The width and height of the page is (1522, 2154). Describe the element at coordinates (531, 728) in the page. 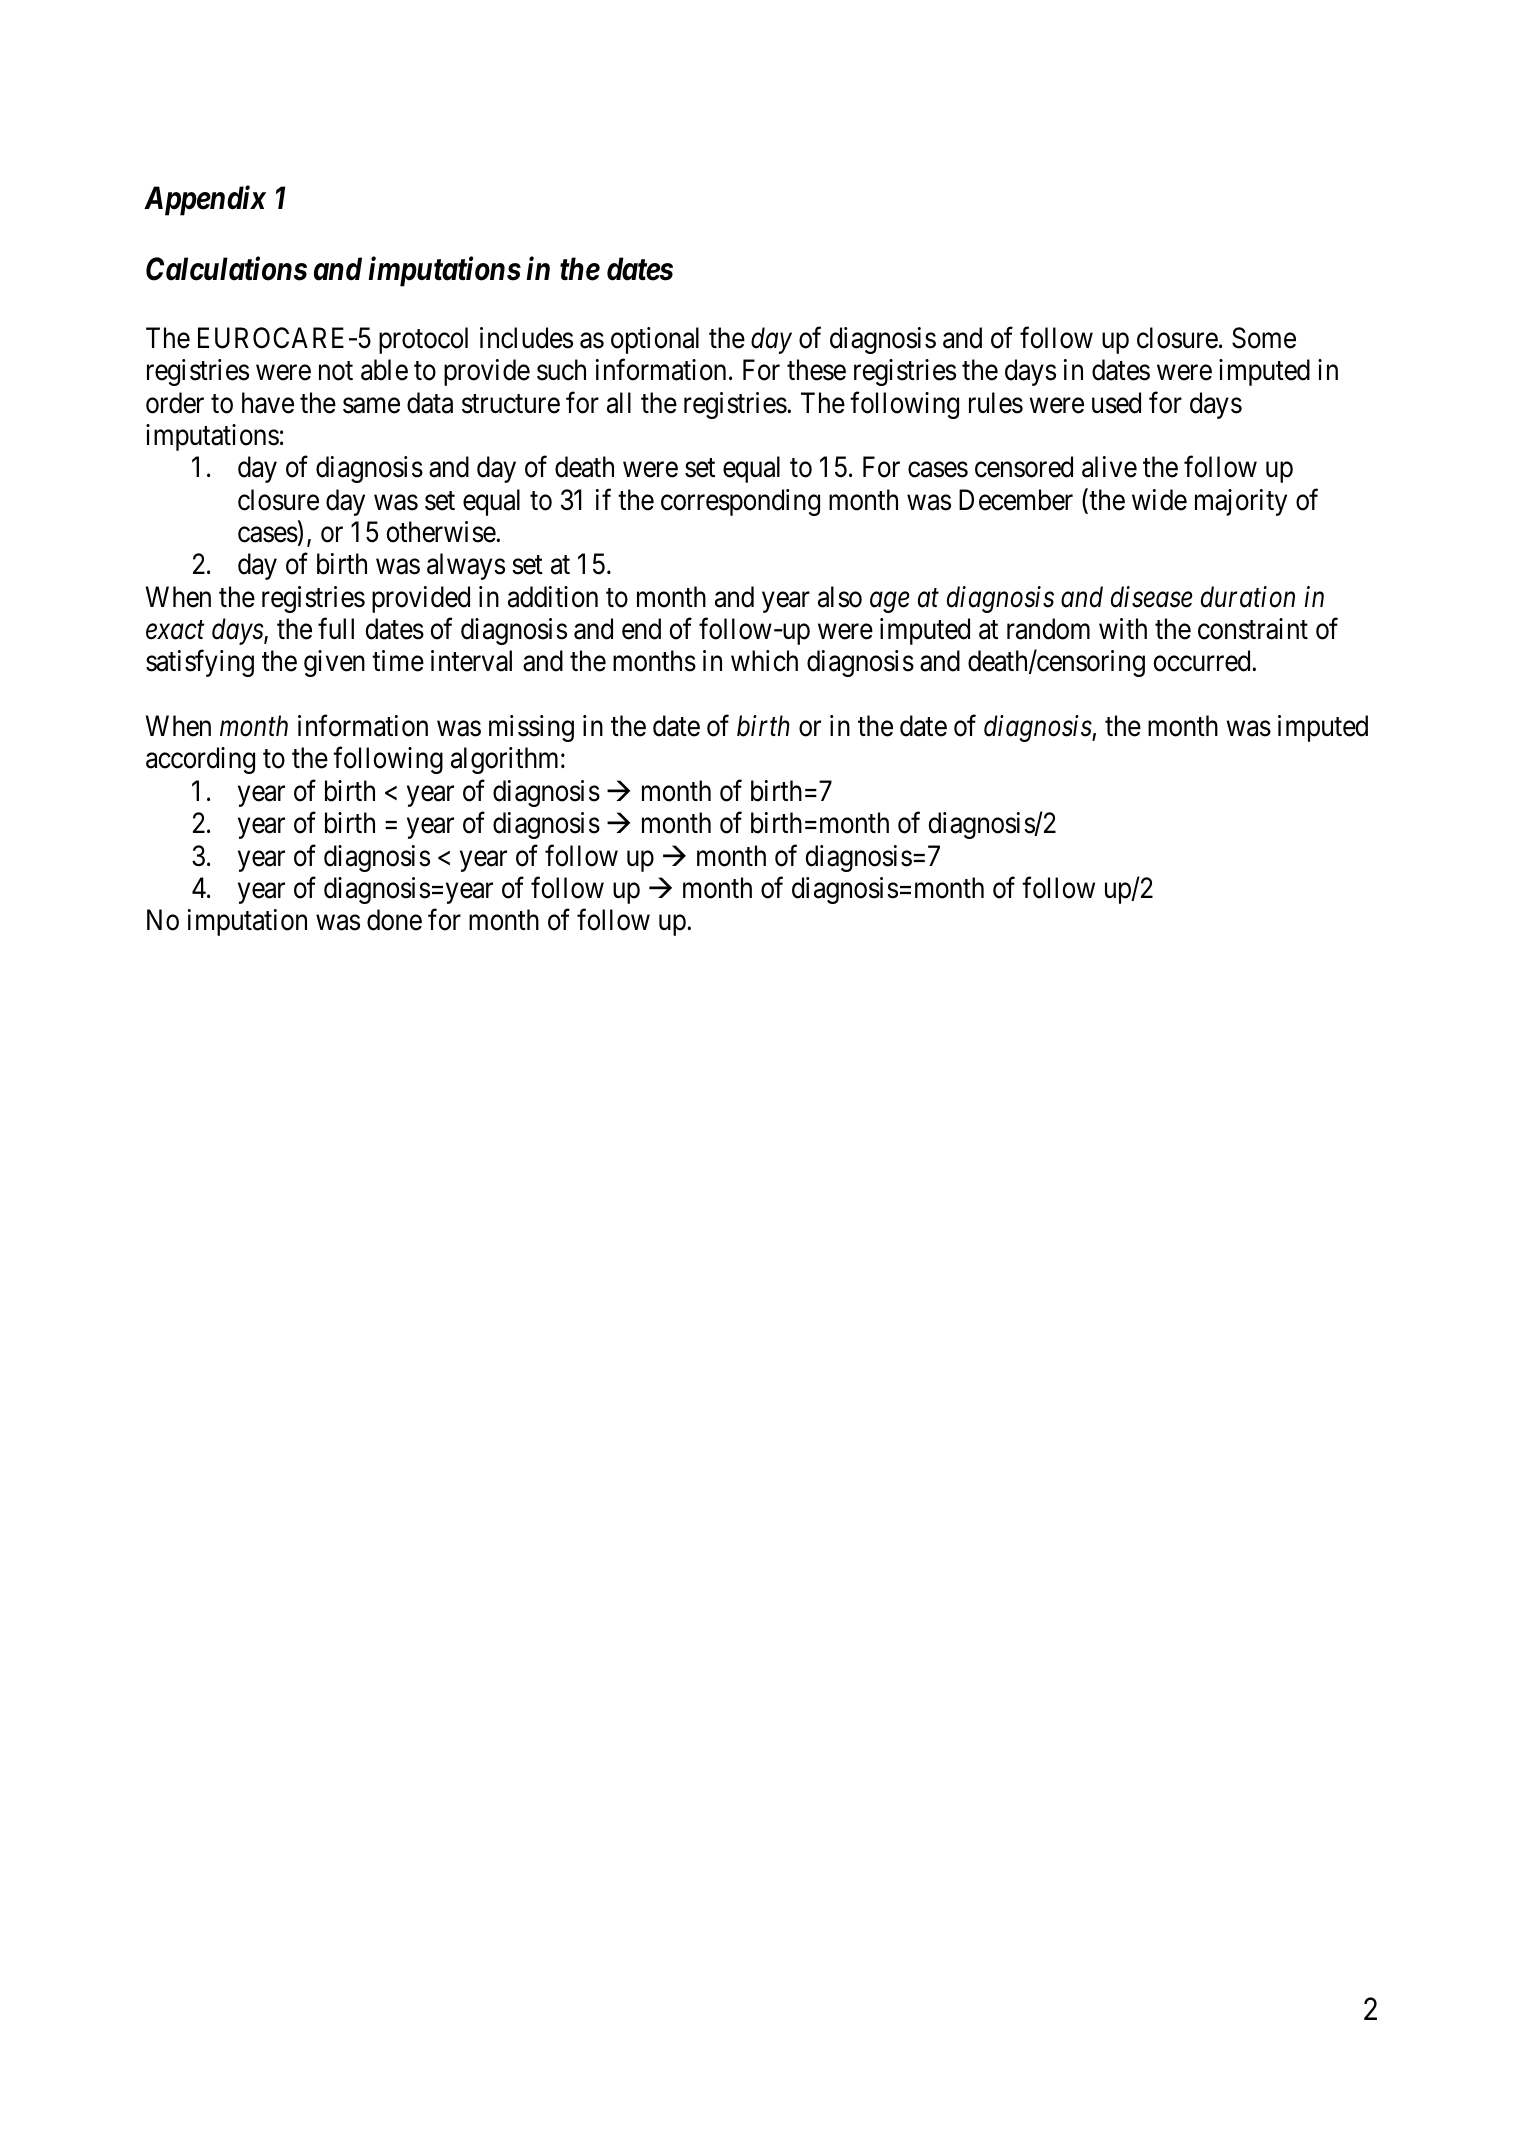

I see `missing` at that location.
